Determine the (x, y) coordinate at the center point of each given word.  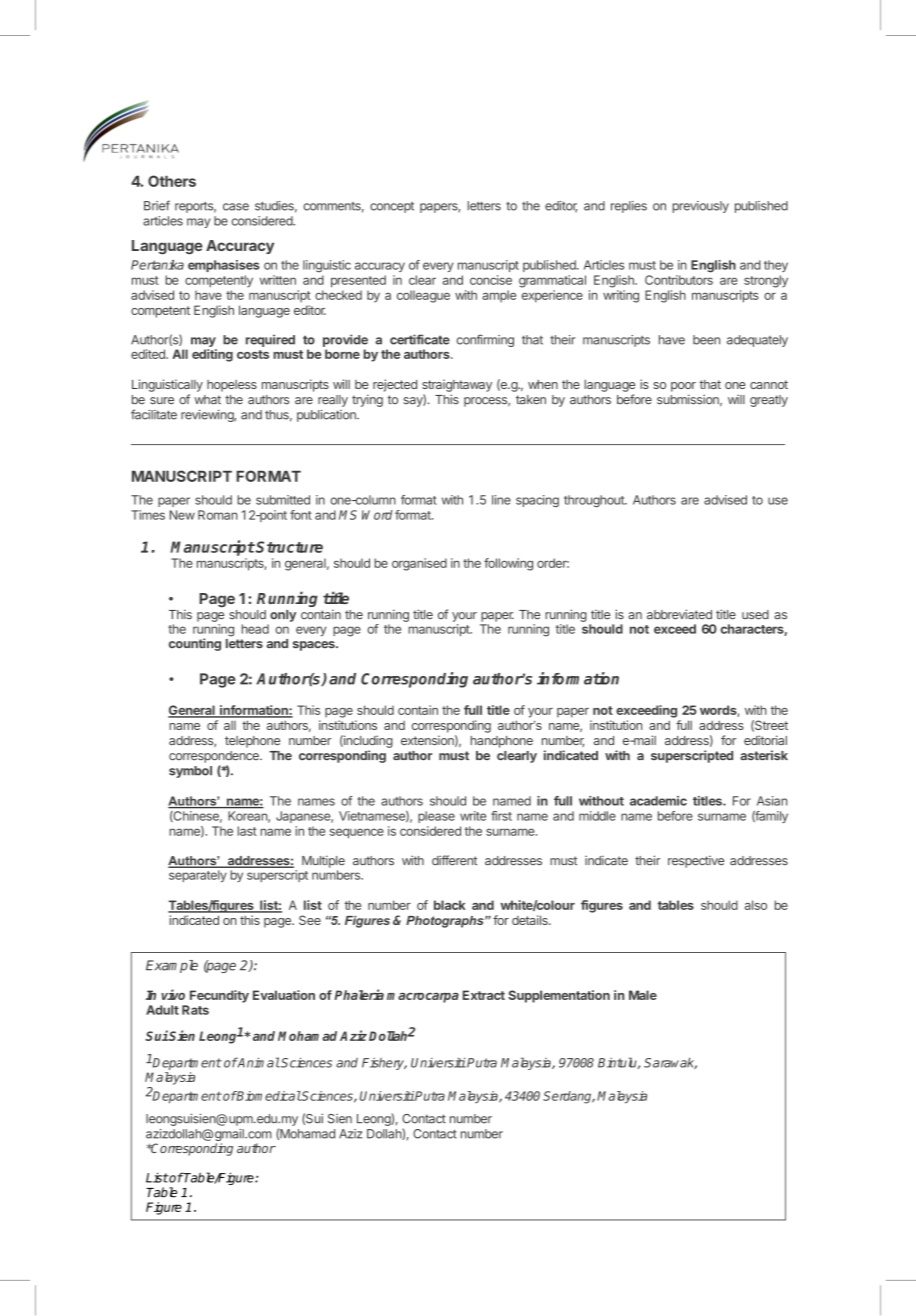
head (255, 629)
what (207, 400)
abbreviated (679, 614)
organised (419, 564)
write (473, 816)
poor (683, 387)
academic (658, 801)
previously (700, 207)
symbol (190, 772)
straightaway (457, 385)
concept (392, 207)
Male (643, 995)
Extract (484, 995)
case (236, 207)
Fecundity (219, 996)
